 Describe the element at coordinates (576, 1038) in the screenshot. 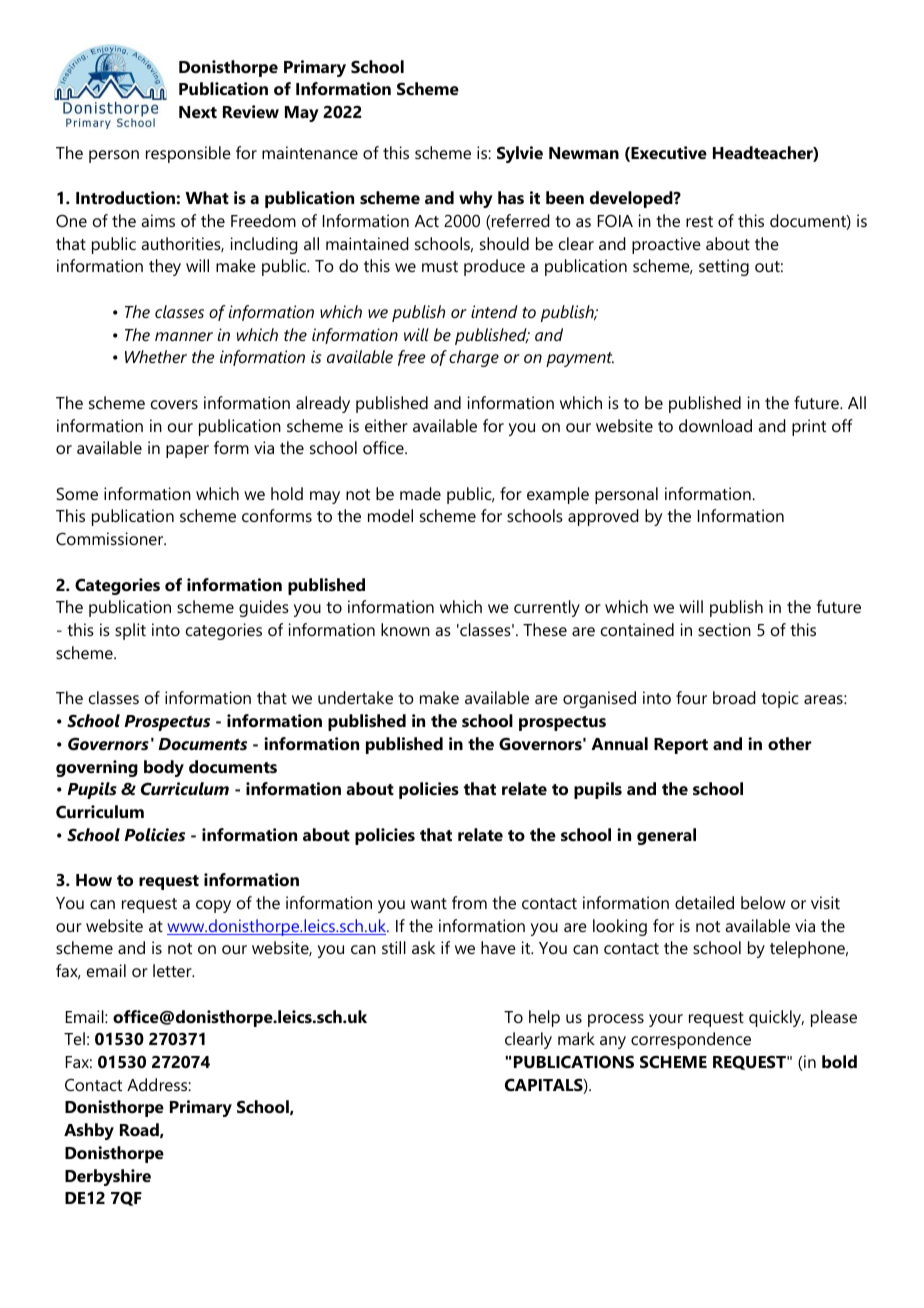

I see `mark` at that location.
